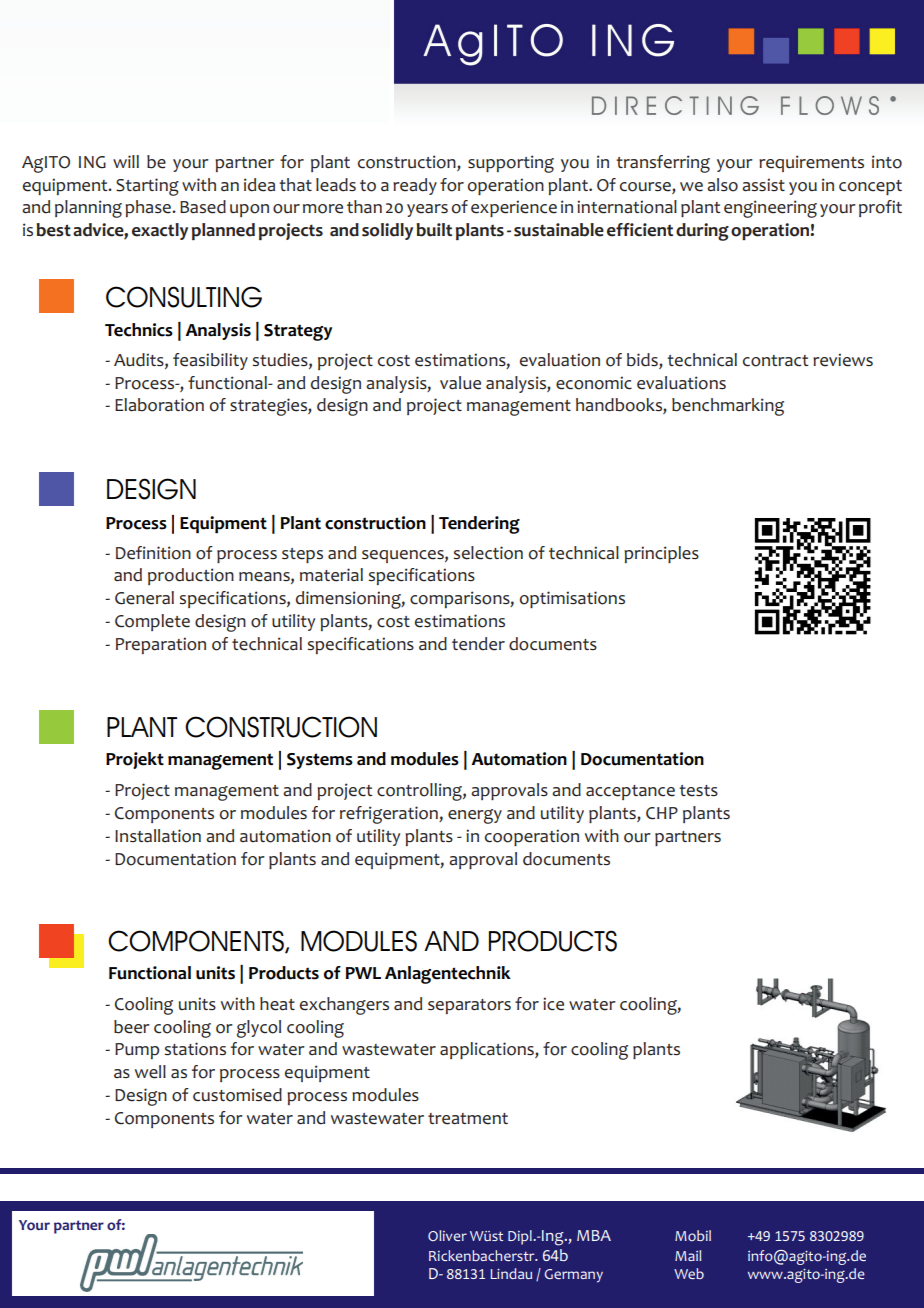  I want to click on customised, so click(237, 1095).
